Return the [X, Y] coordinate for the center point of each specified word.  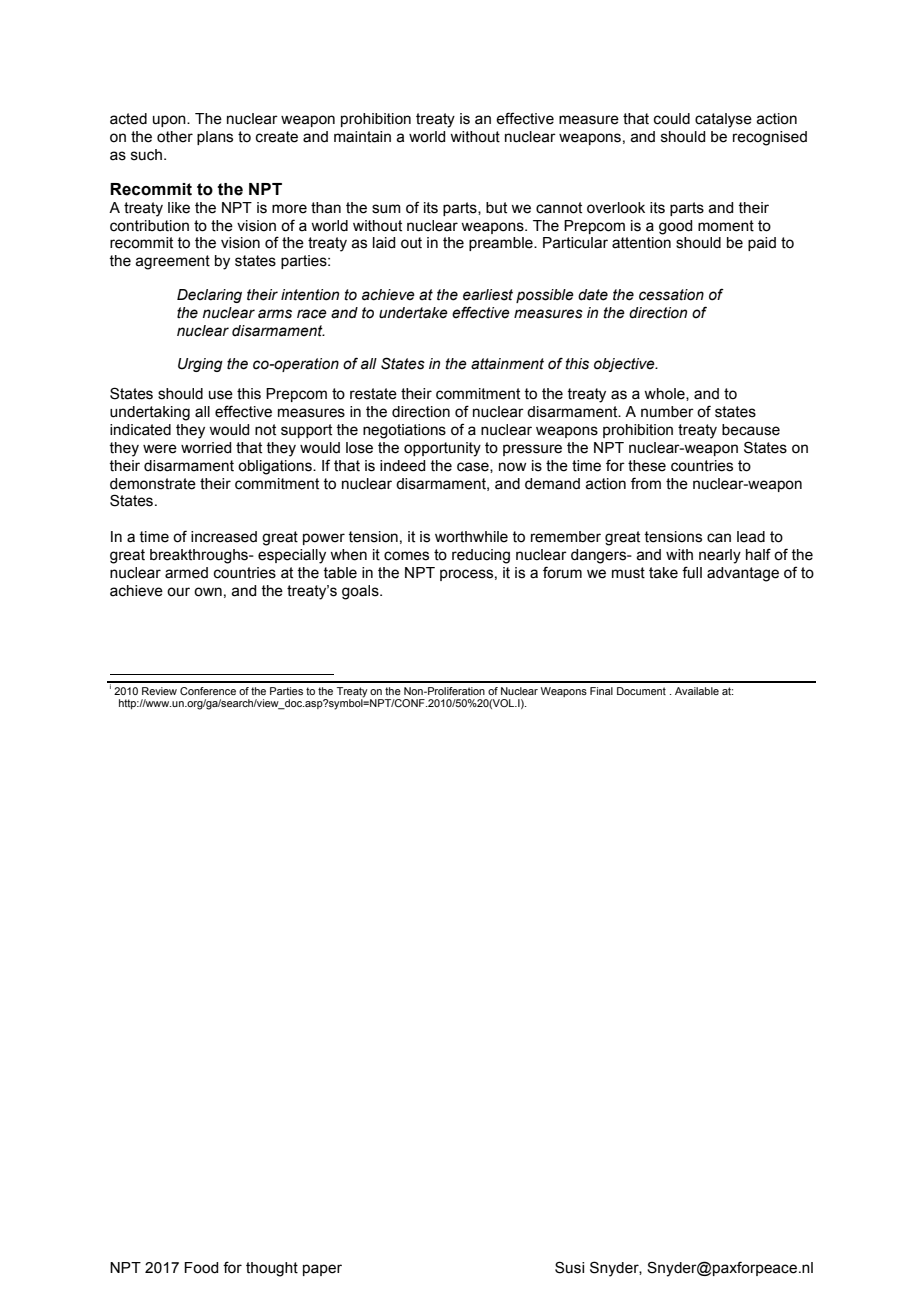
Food [201, 1268]
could [672, 119]
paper [322, 1270]
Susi [569, 1267]
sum [386, 209]
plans [215, 138]
